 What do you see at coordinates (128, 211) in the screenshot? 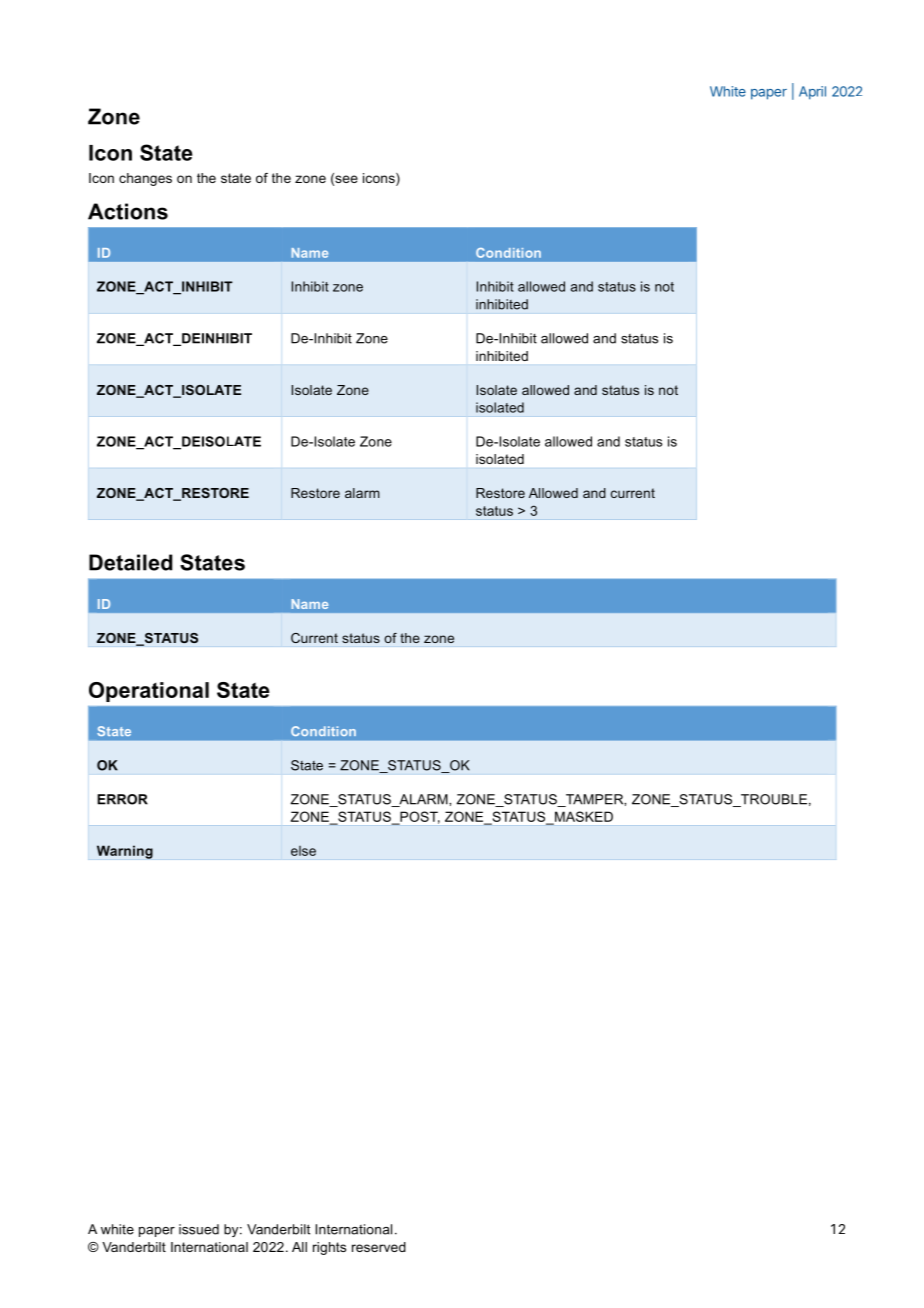
I see `Actions` at bounding box center [128, 211].
